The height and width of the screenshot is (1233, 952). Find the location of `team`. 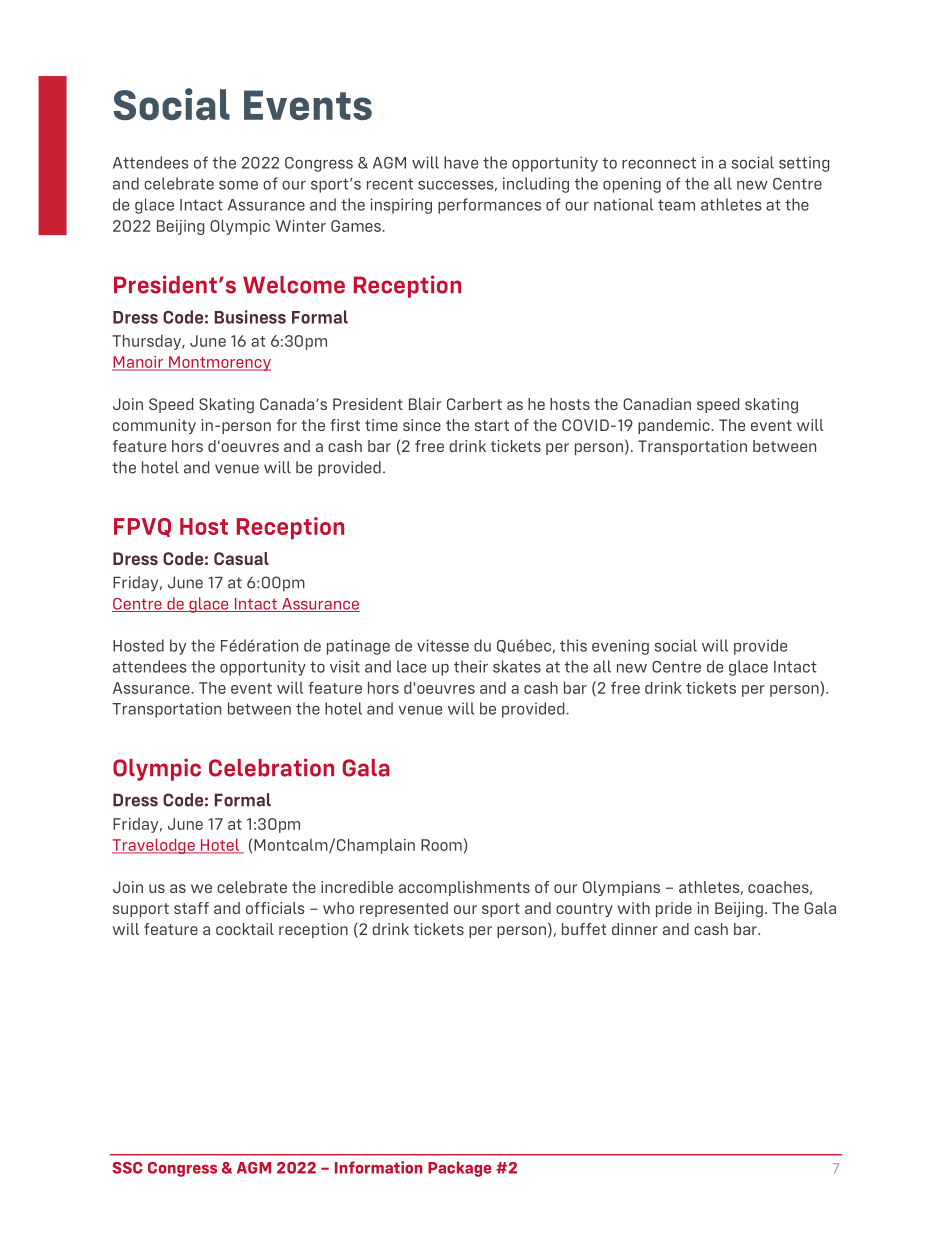

team is located at coordinates (676, 205).
